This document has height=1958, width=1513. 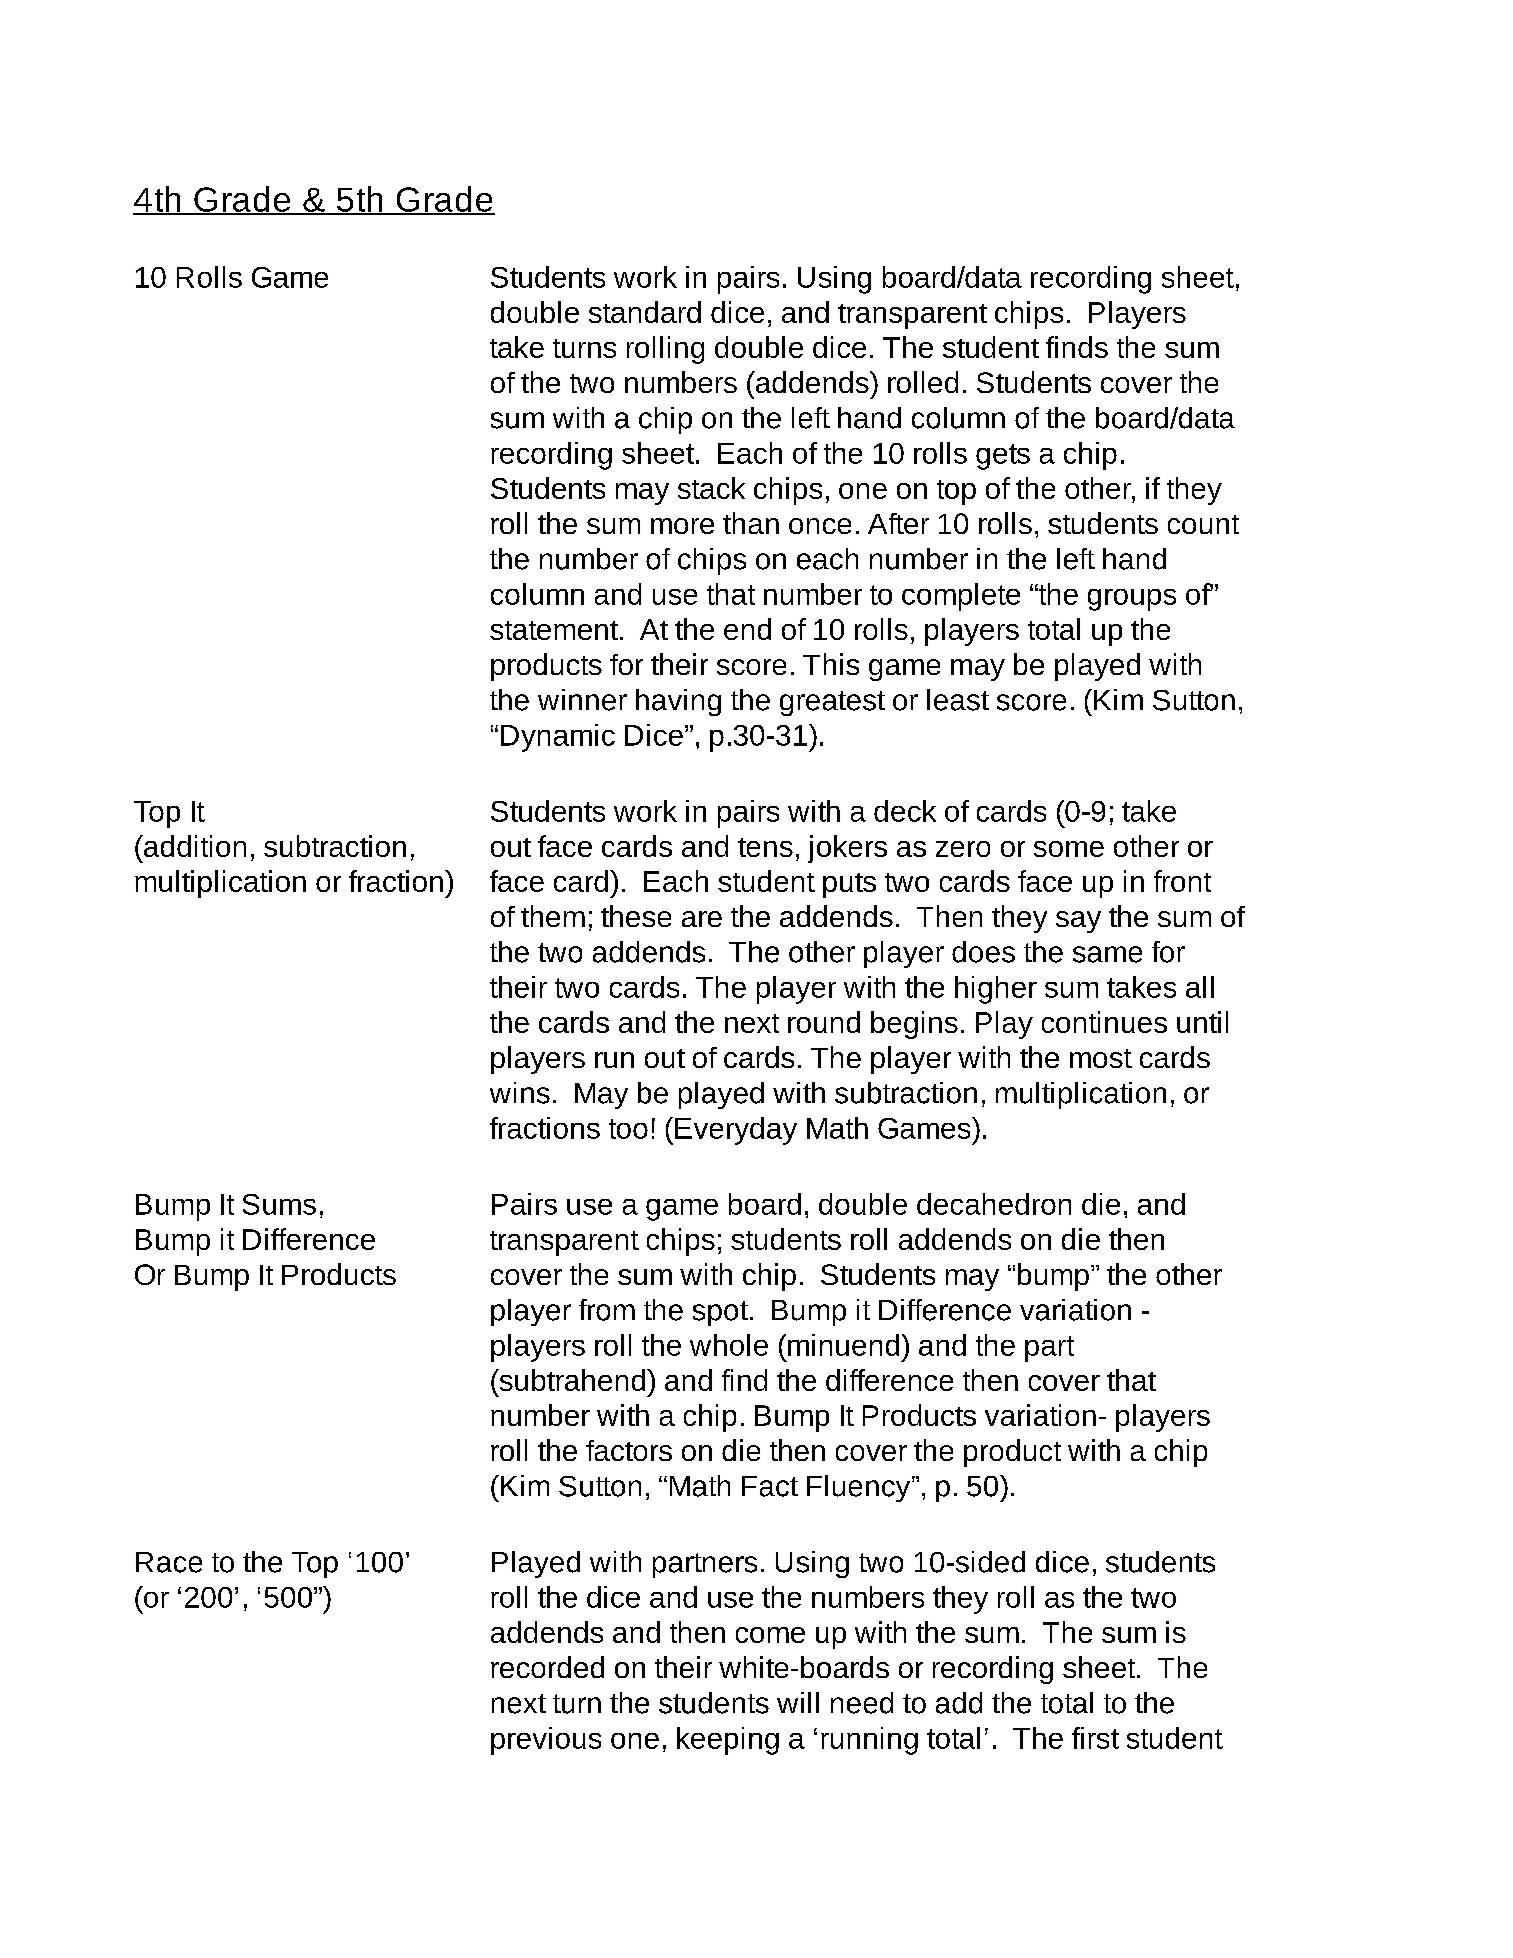 What do you see at coordinates (1003, 457) in the document?
I see `gets` at bounding box center [1003, 457].
